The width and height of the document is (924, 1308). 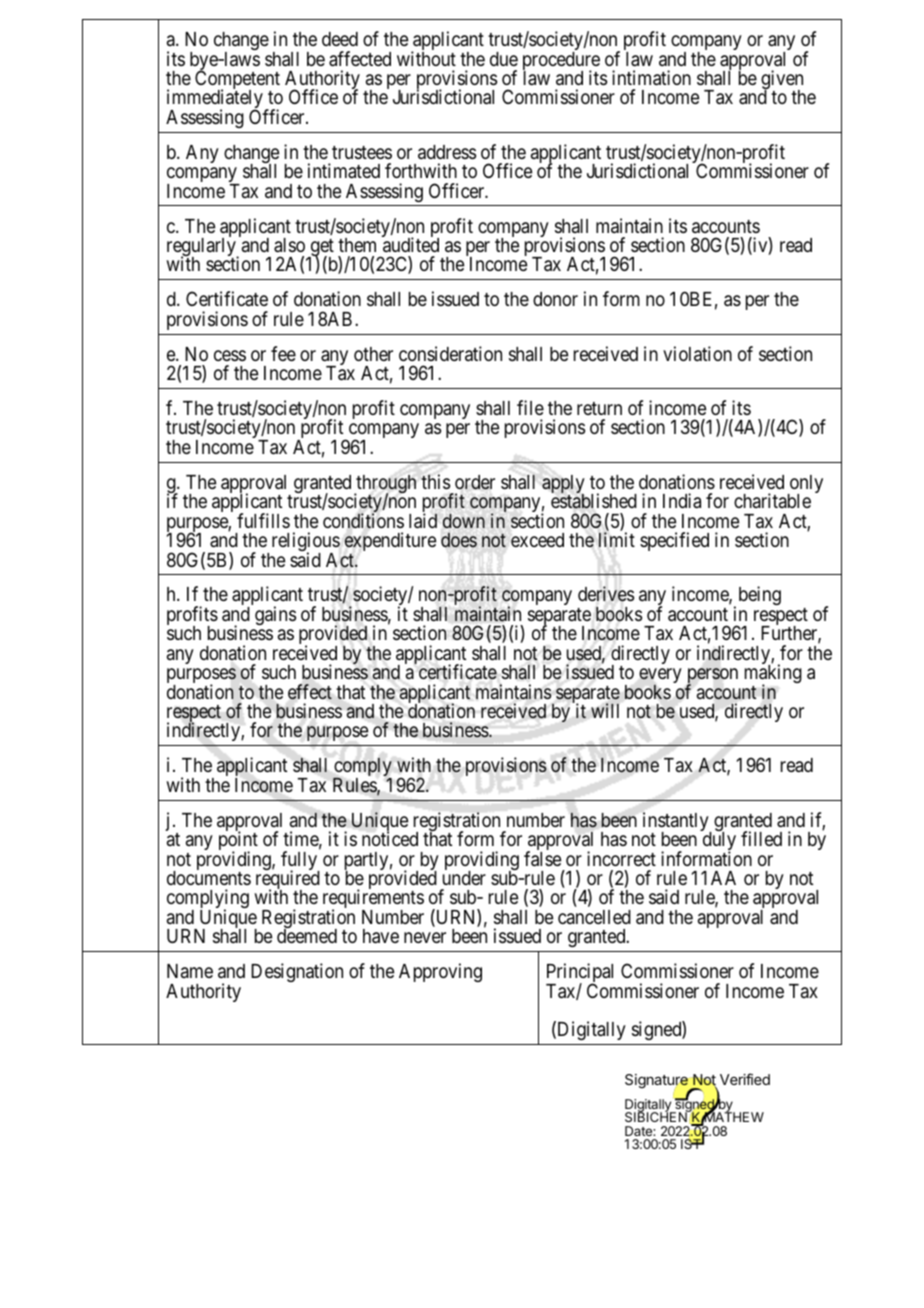 What do you see at coordinates (782, 81) in the document?
I see `given` at bounding box center [782, 81].
